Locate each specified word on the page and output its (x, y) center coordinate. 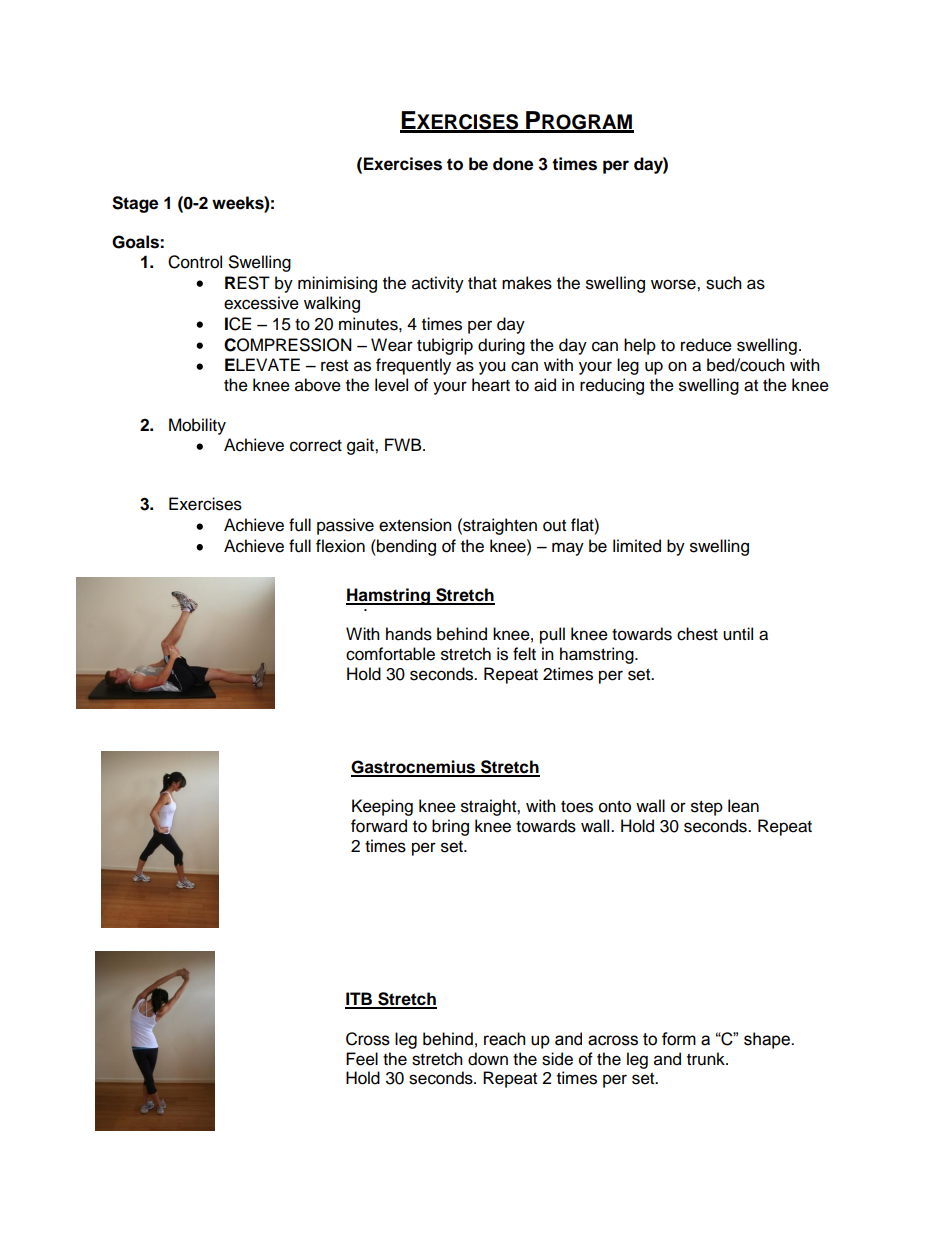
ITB (359, 1000)
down (488, 1059)
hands (409, 634)
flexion (340, 546)
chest (697, 634)
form (679, 1039)
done (513, 164)
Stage (135, 204)
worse (674, 284)
